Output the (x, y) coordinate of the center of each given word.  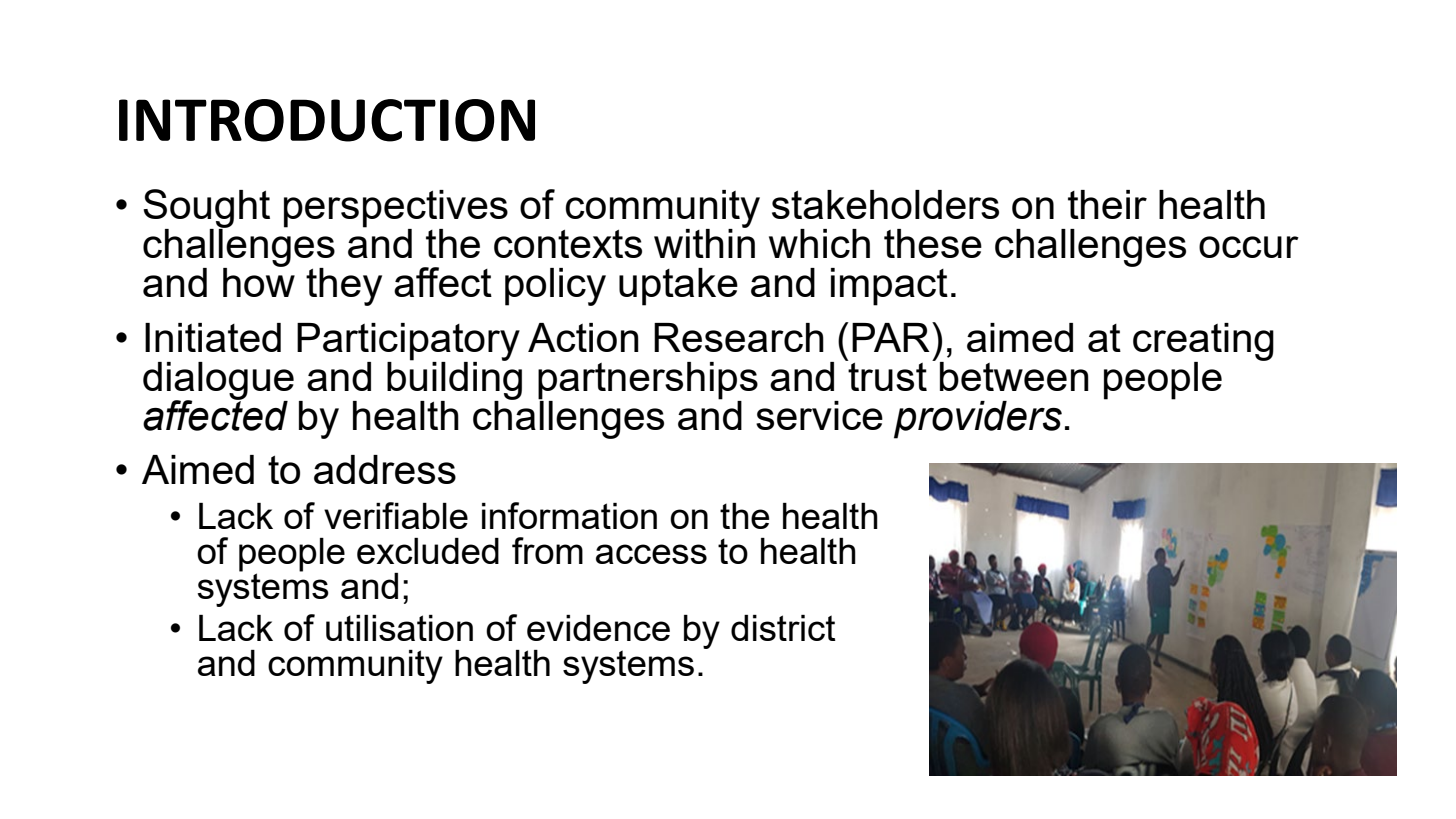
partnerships (648, 381)
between (1014, 376)
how (259, 281)
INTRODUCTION (327, 120)
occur (1249, 247)
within (704, 242)
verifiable (396, 515)
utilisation (399, 628)
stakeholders (885, 204)
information (569, 515)
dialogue (218, 382)
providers (978, 420)
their (1107, 204)
